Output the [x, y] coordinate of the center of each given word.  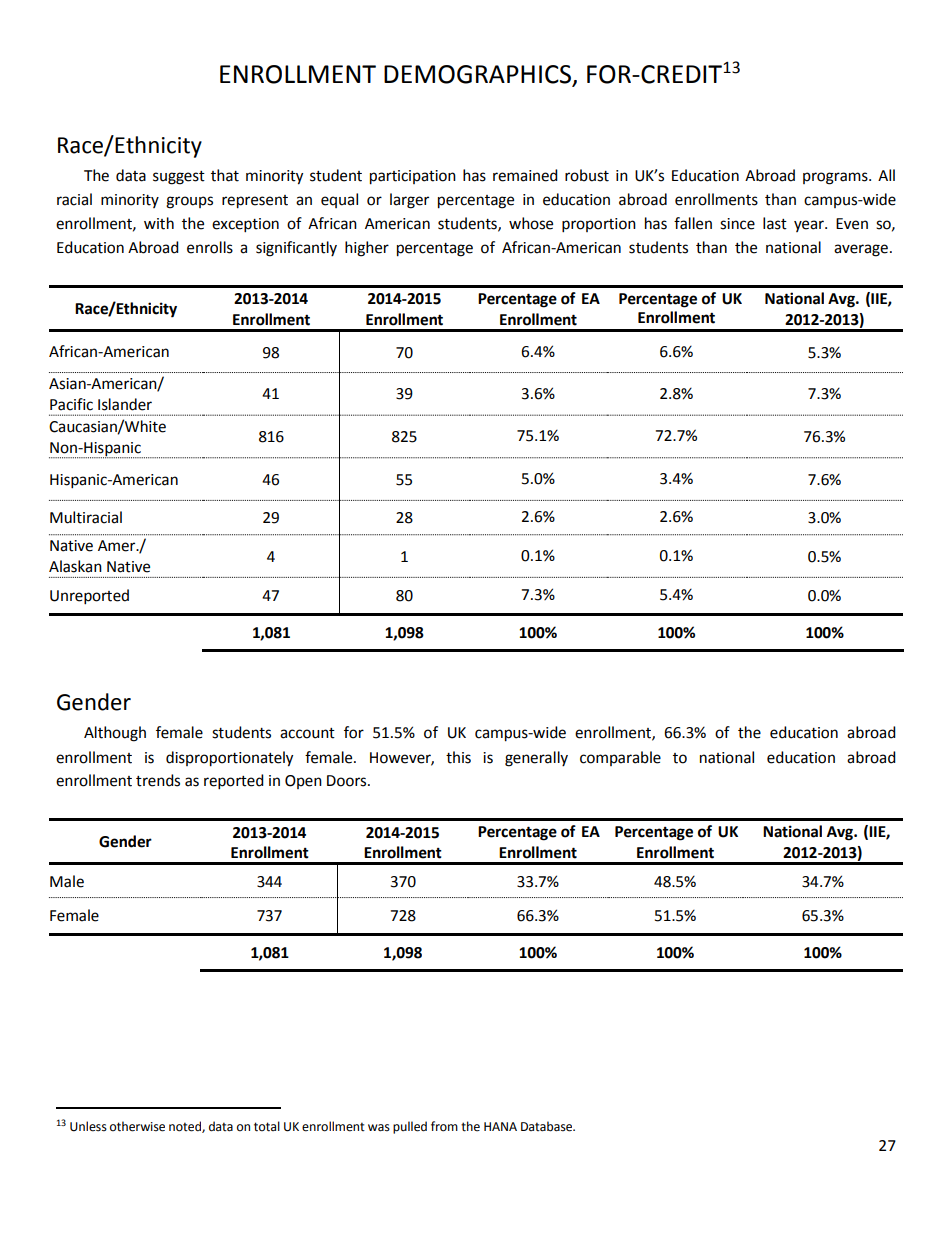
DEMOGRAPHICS [477, 74]
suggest [179, 178]
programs [836, 178]
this [458, 757]
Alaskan [75, 566]
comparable [620, 758]
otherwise [137, 1126]
